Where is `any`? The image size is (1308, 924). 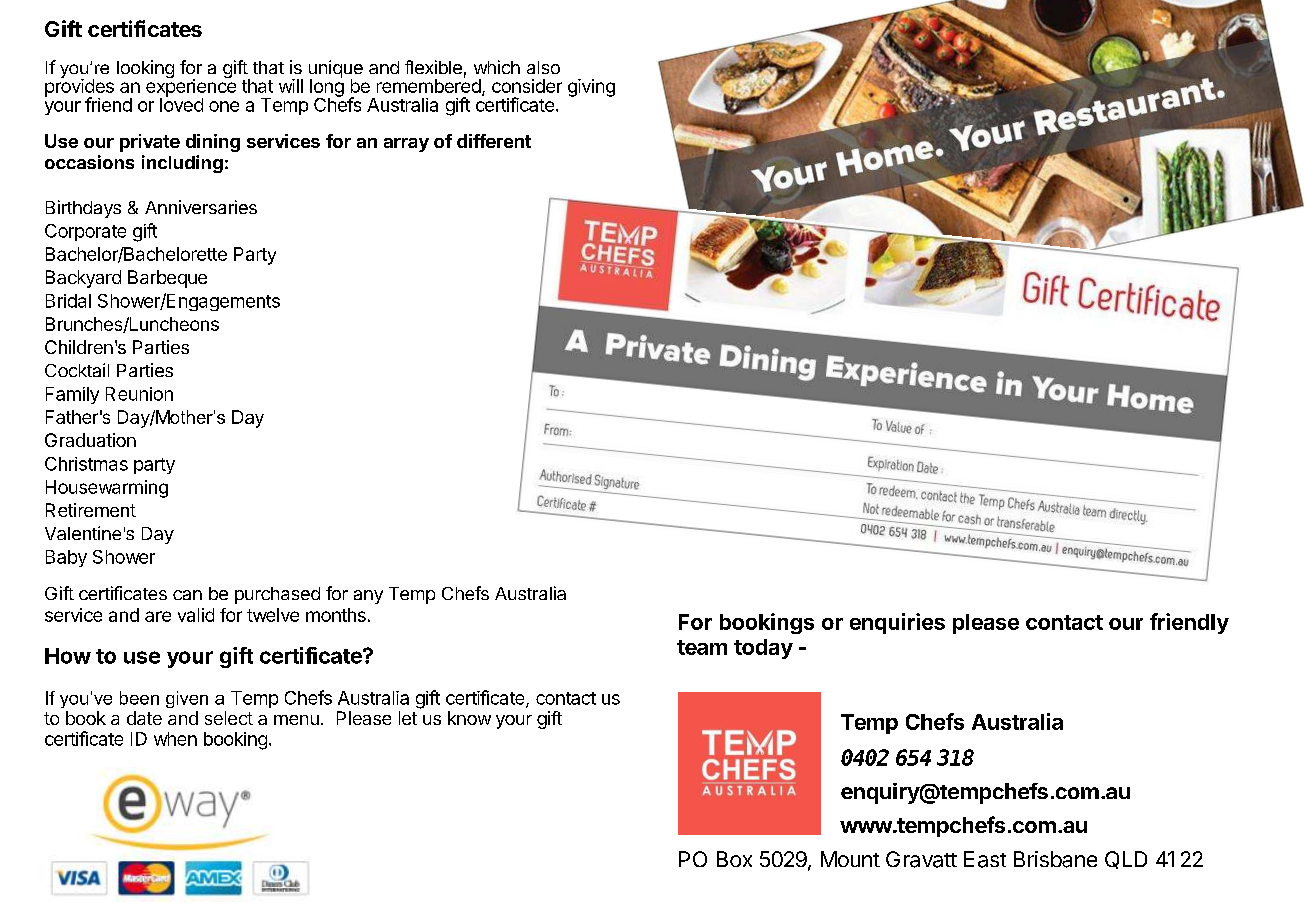
any is located at coordinates (368, 597).
